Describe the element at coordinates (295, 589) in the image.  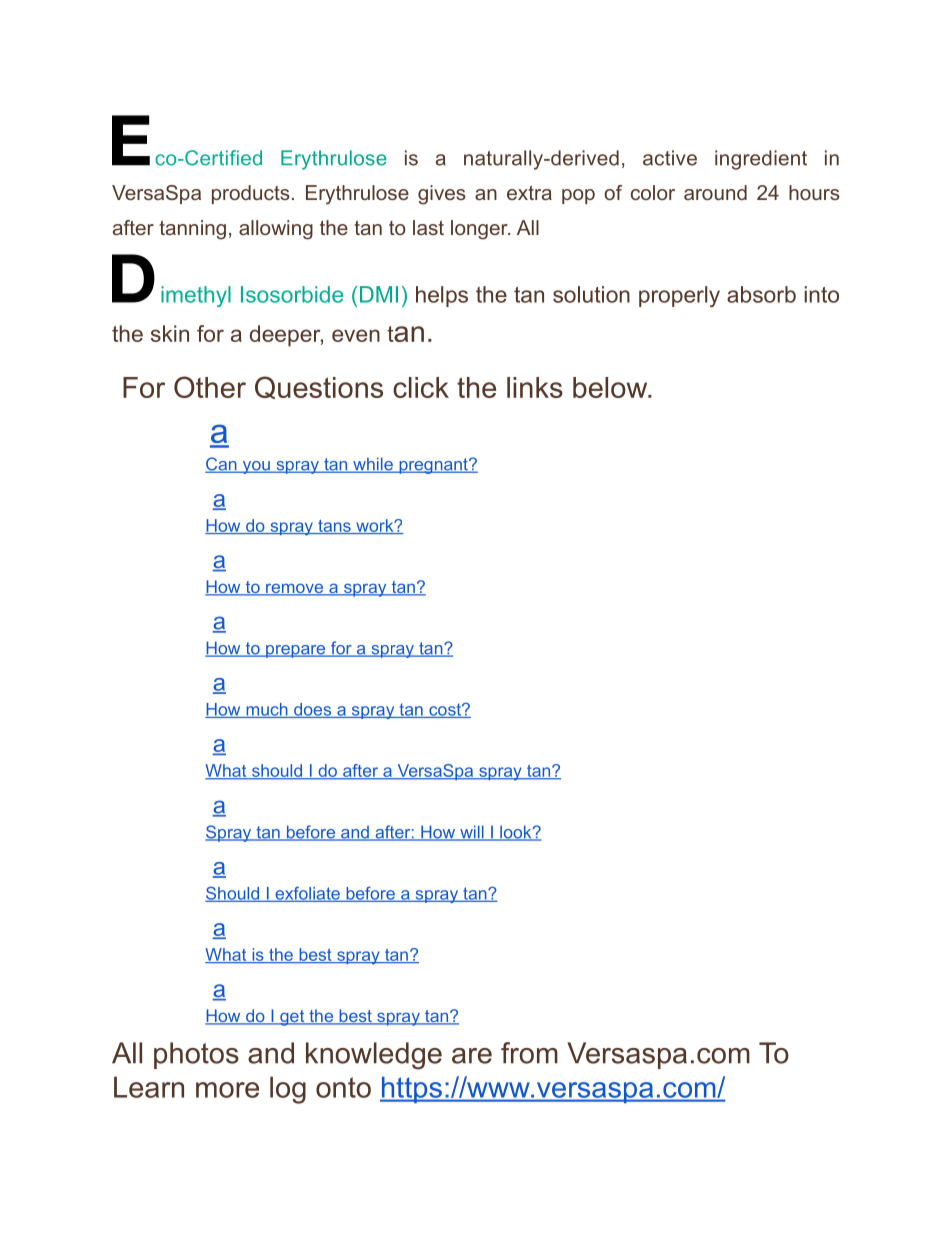
I see `remove` at that location.
